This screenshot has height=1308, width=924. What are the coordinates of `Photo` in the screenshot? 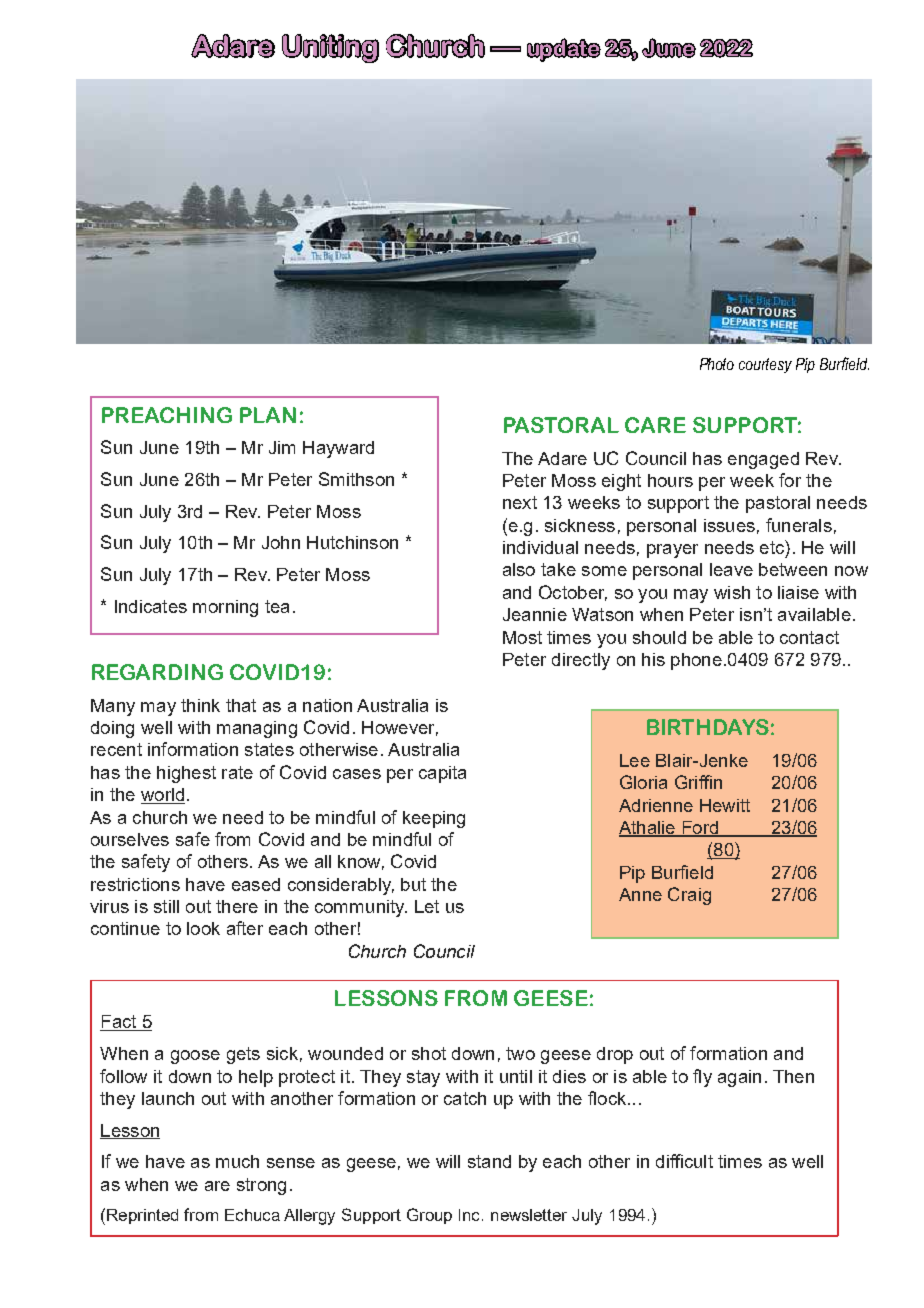 It's located at (717, 364).
